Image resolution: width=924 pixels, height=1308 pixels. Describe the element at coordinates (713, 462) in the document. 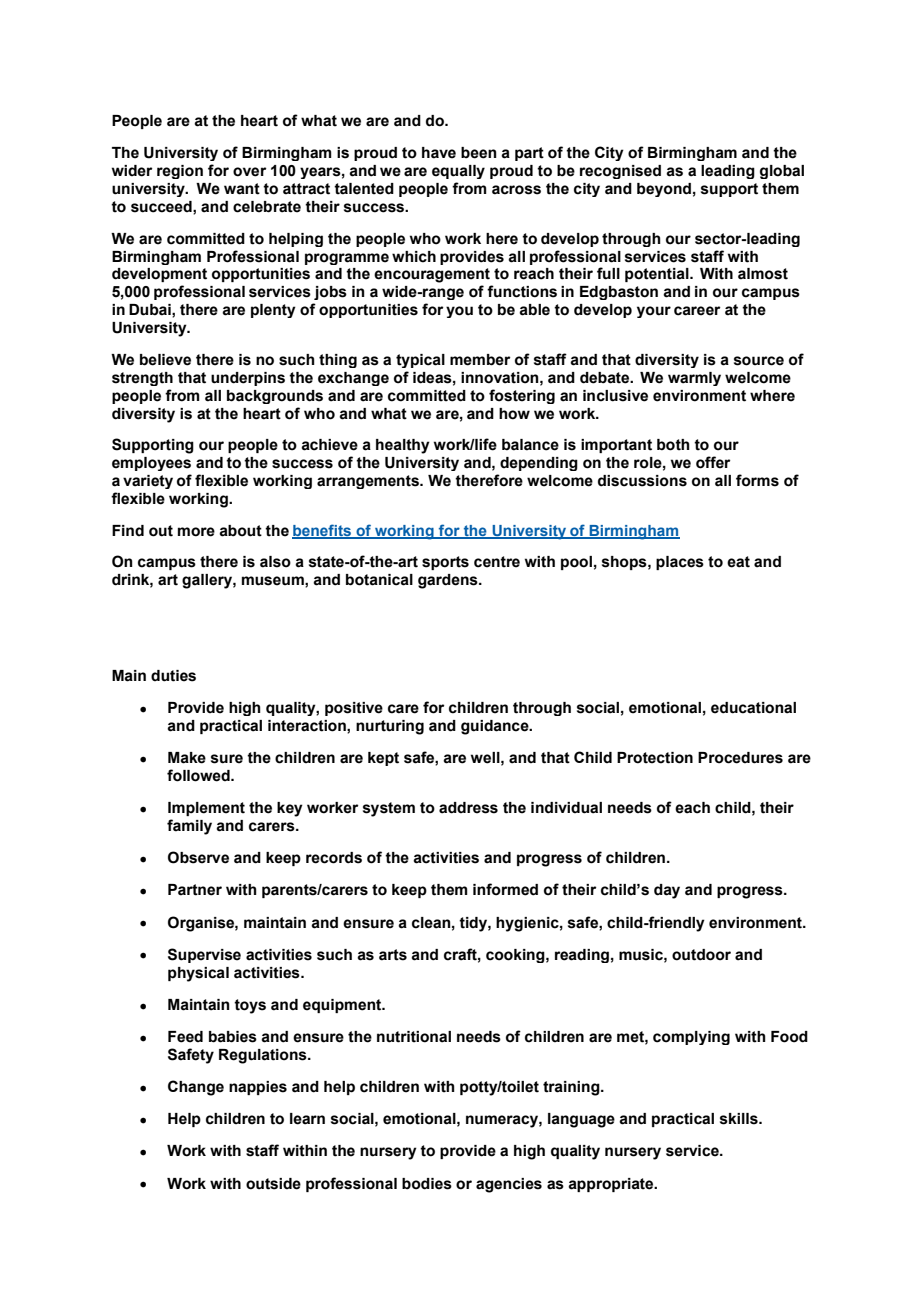

I see `offer` at that location.
